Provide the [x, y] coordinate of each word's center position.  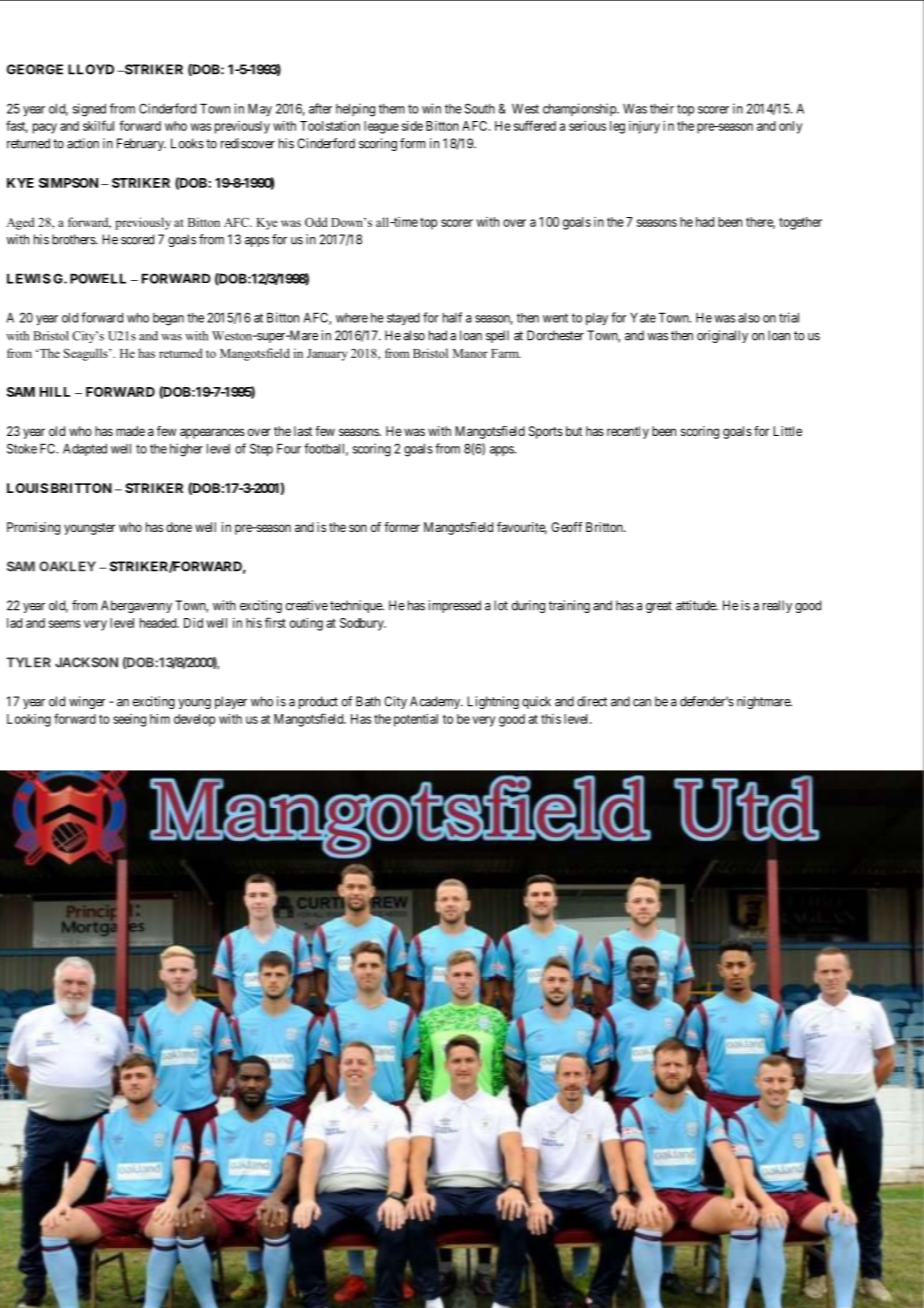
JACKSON [86, 662]
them [392, 109]
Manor [470, 353]
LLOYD [91, 69]
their [662, 108]
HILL [55, 392]
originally [722, 336]
